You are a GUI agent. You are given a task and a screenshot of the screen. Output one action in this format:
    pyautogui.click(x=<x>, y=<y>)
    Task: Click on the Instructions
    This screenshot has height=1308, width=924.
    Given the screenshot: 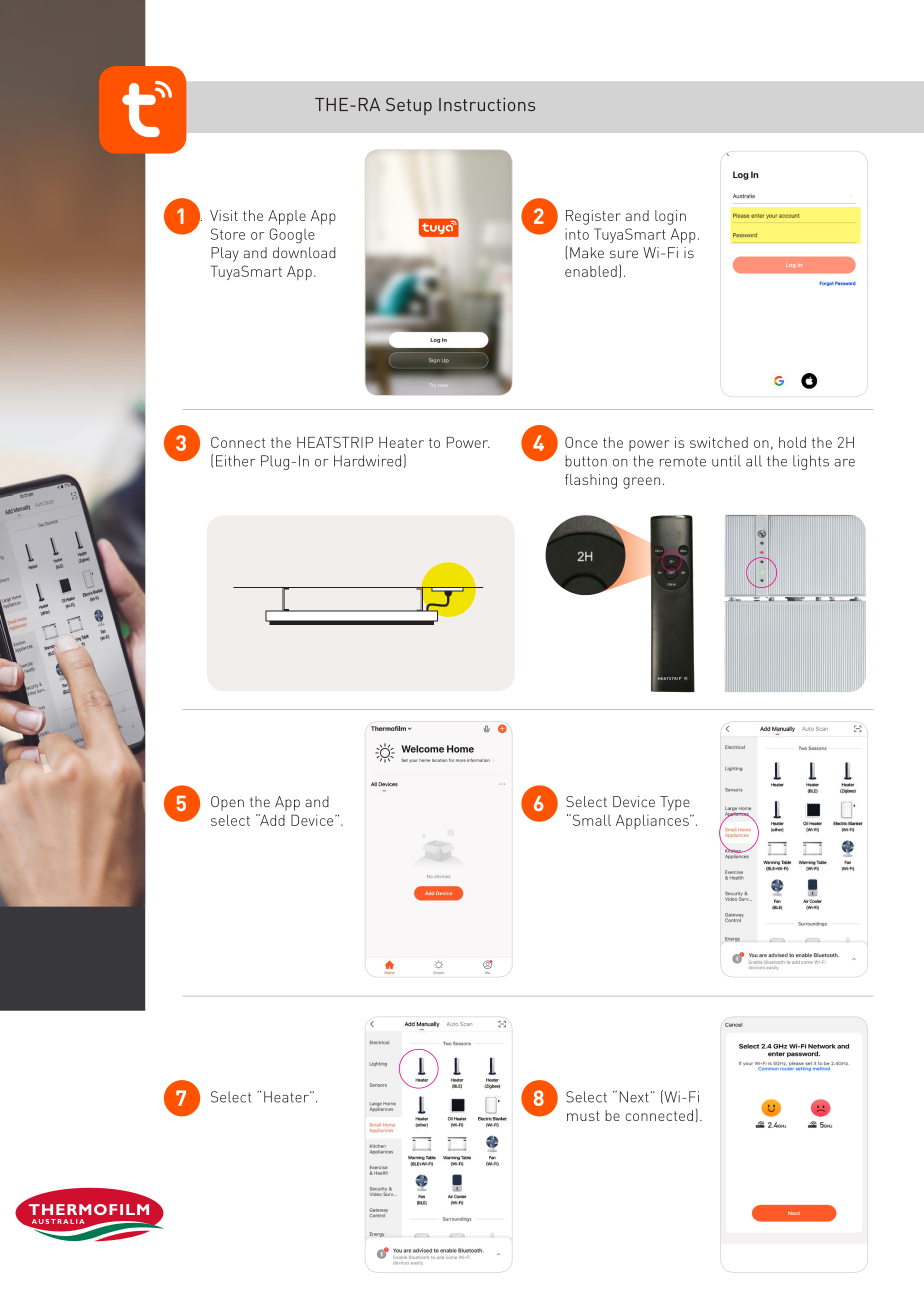 What is the action you would take?
    pyautogui.click(x=487, y=104)
